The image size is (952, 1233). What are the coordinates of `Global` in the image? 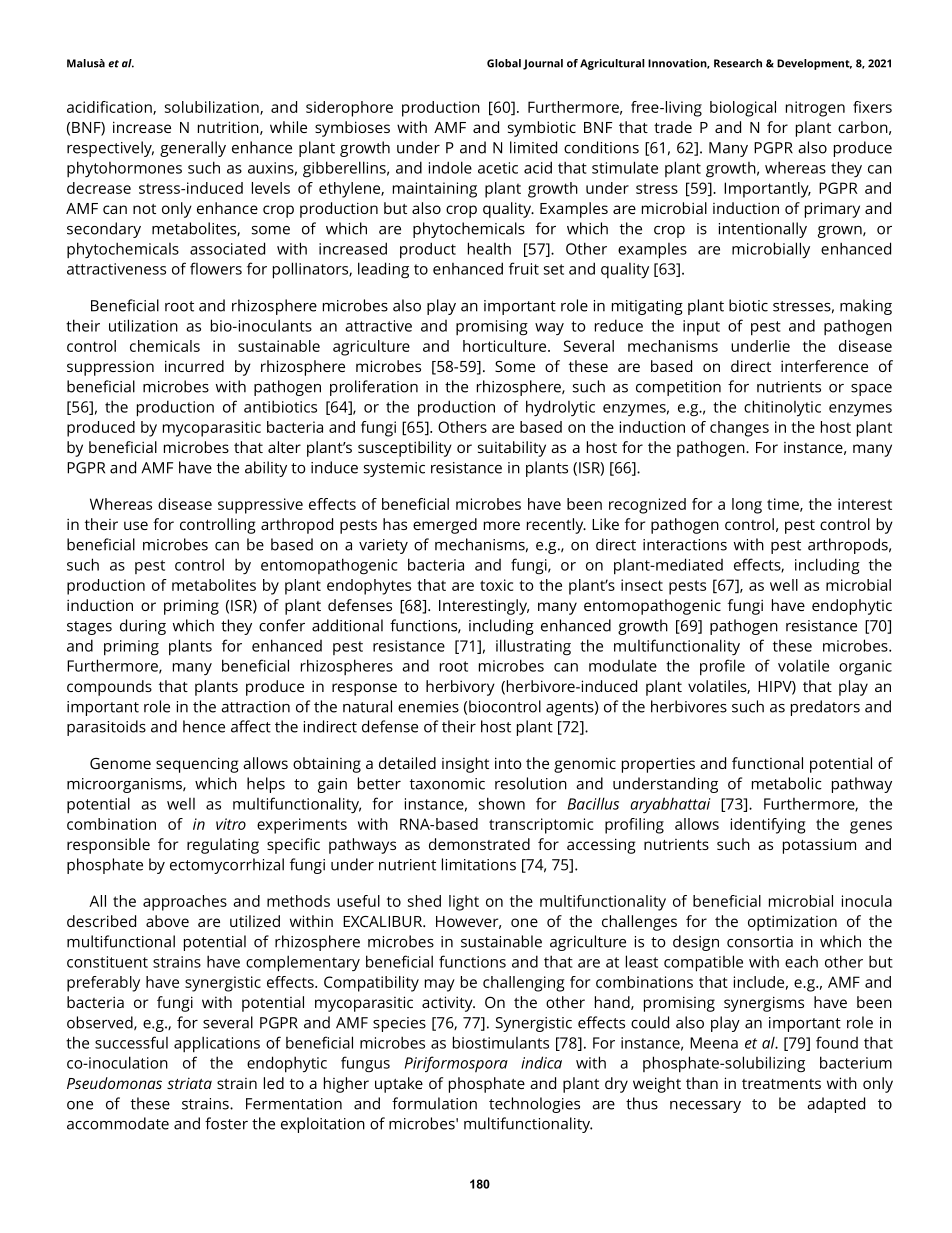 It's located at (504, 63).
